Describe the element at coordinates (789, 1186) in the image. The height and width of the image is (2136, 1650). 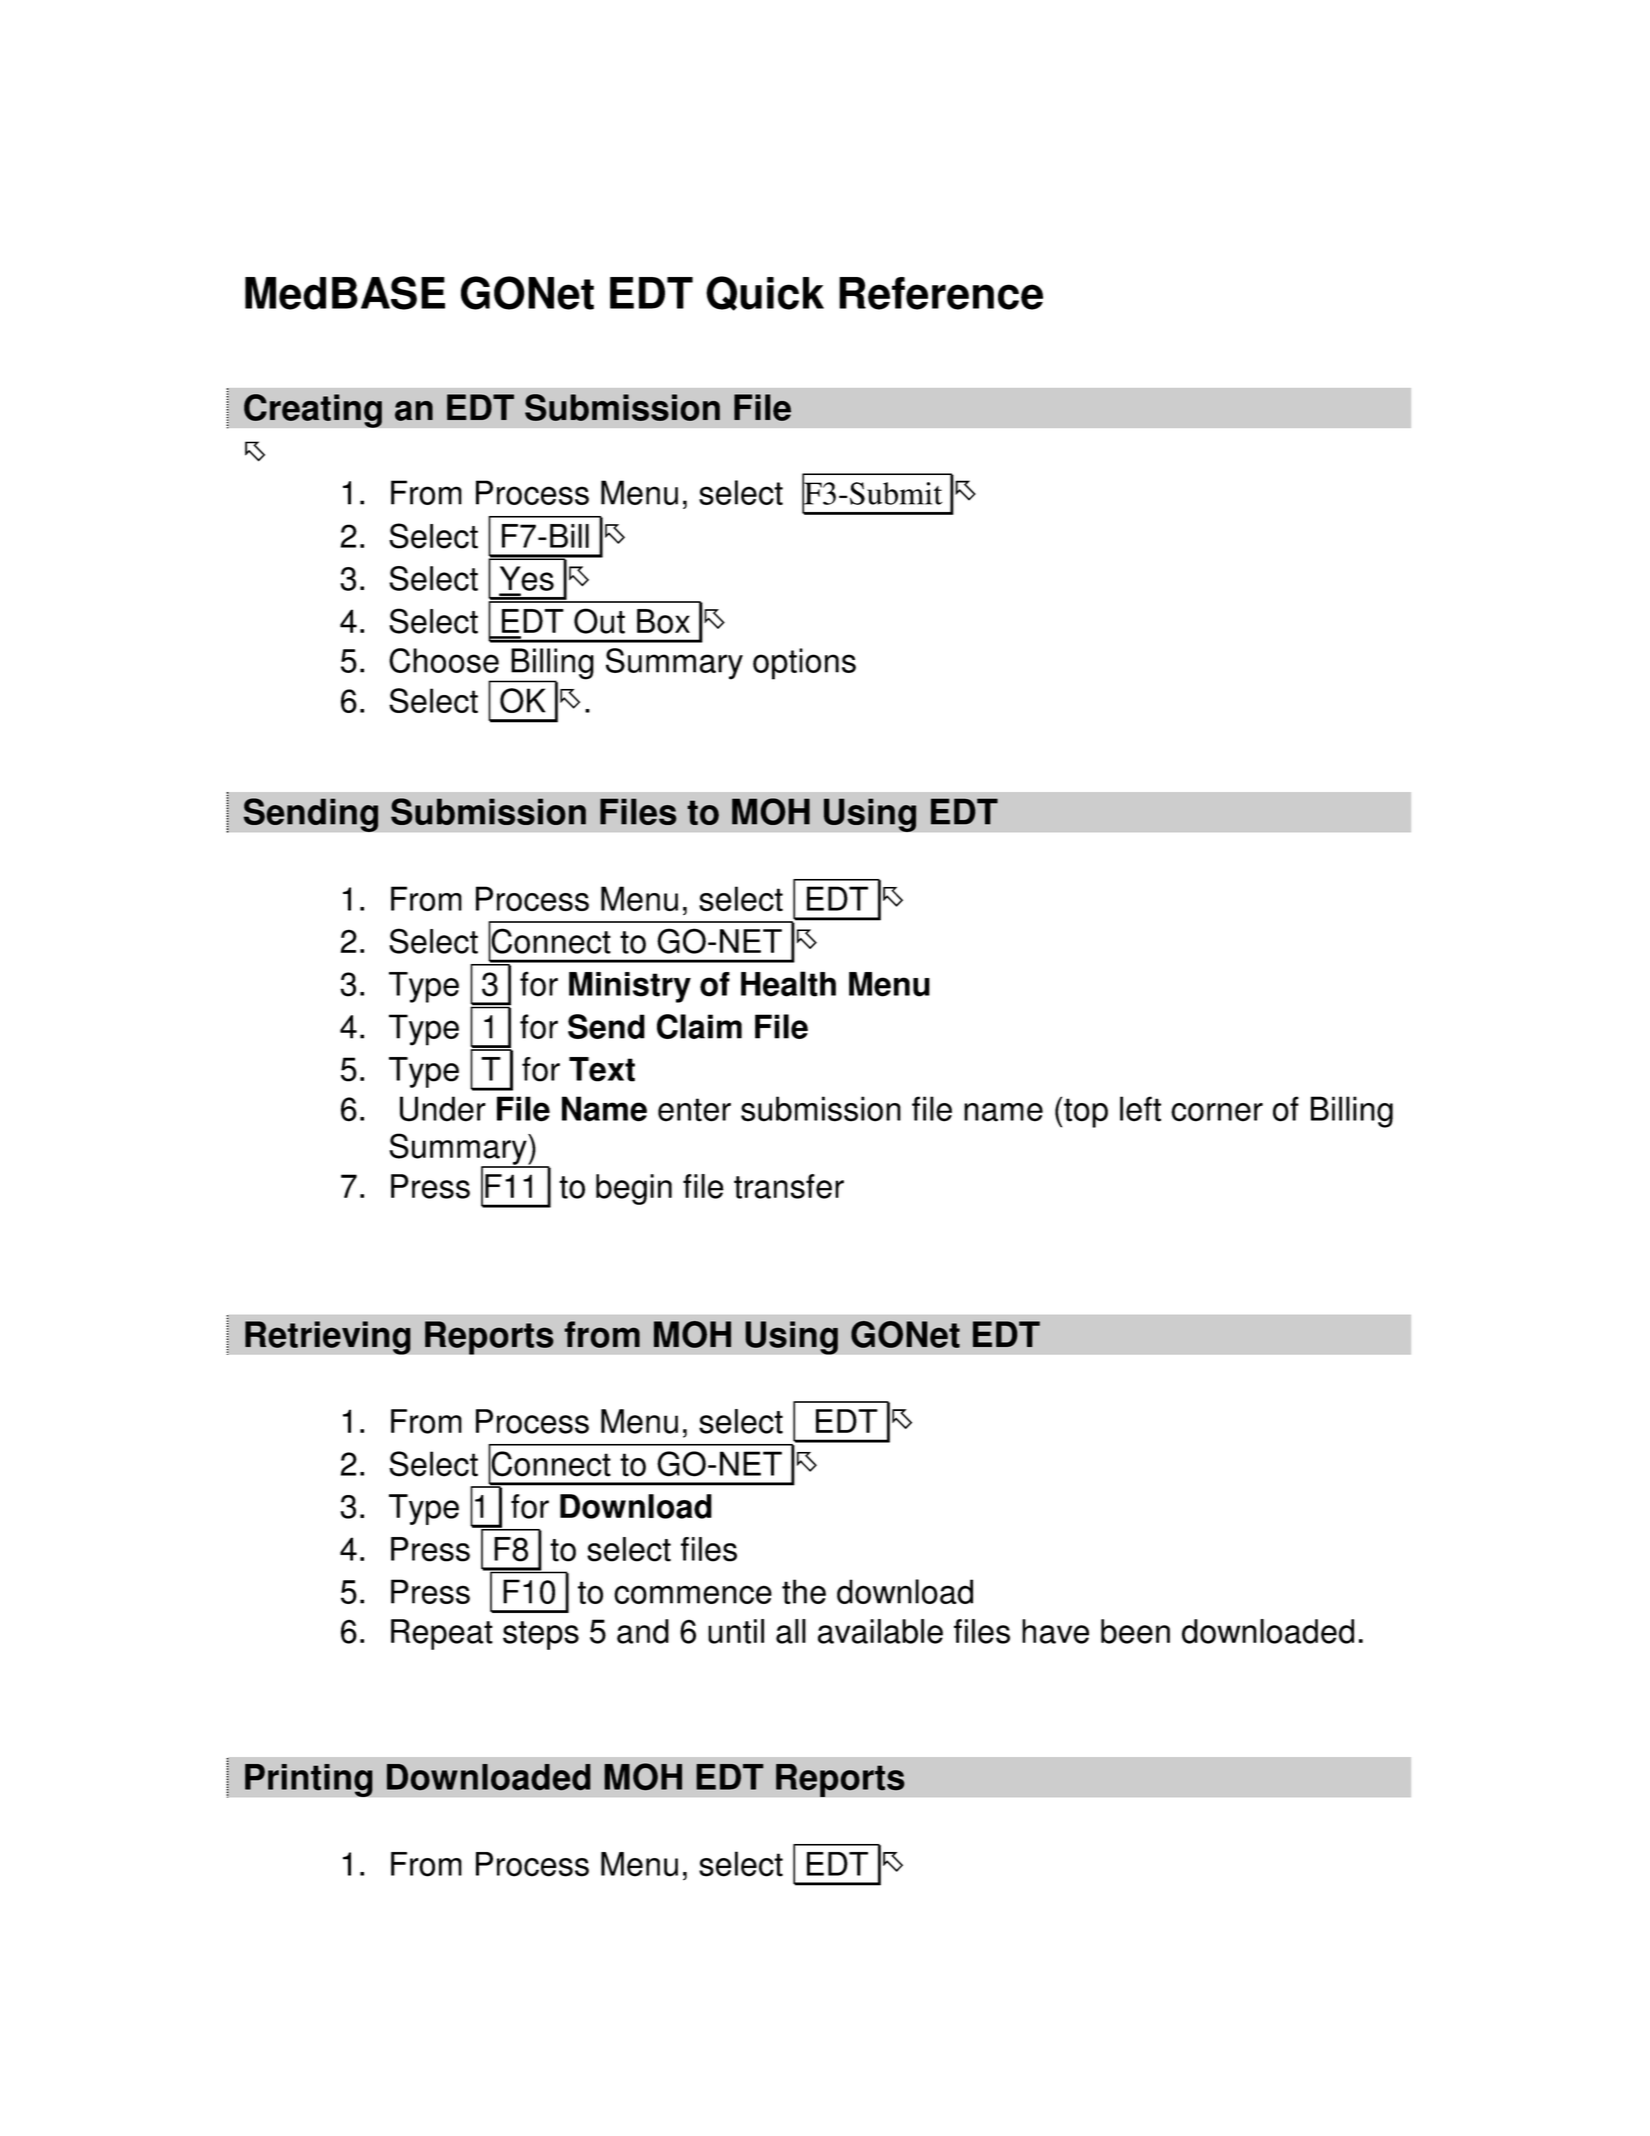
I see `transfer` at that location.
